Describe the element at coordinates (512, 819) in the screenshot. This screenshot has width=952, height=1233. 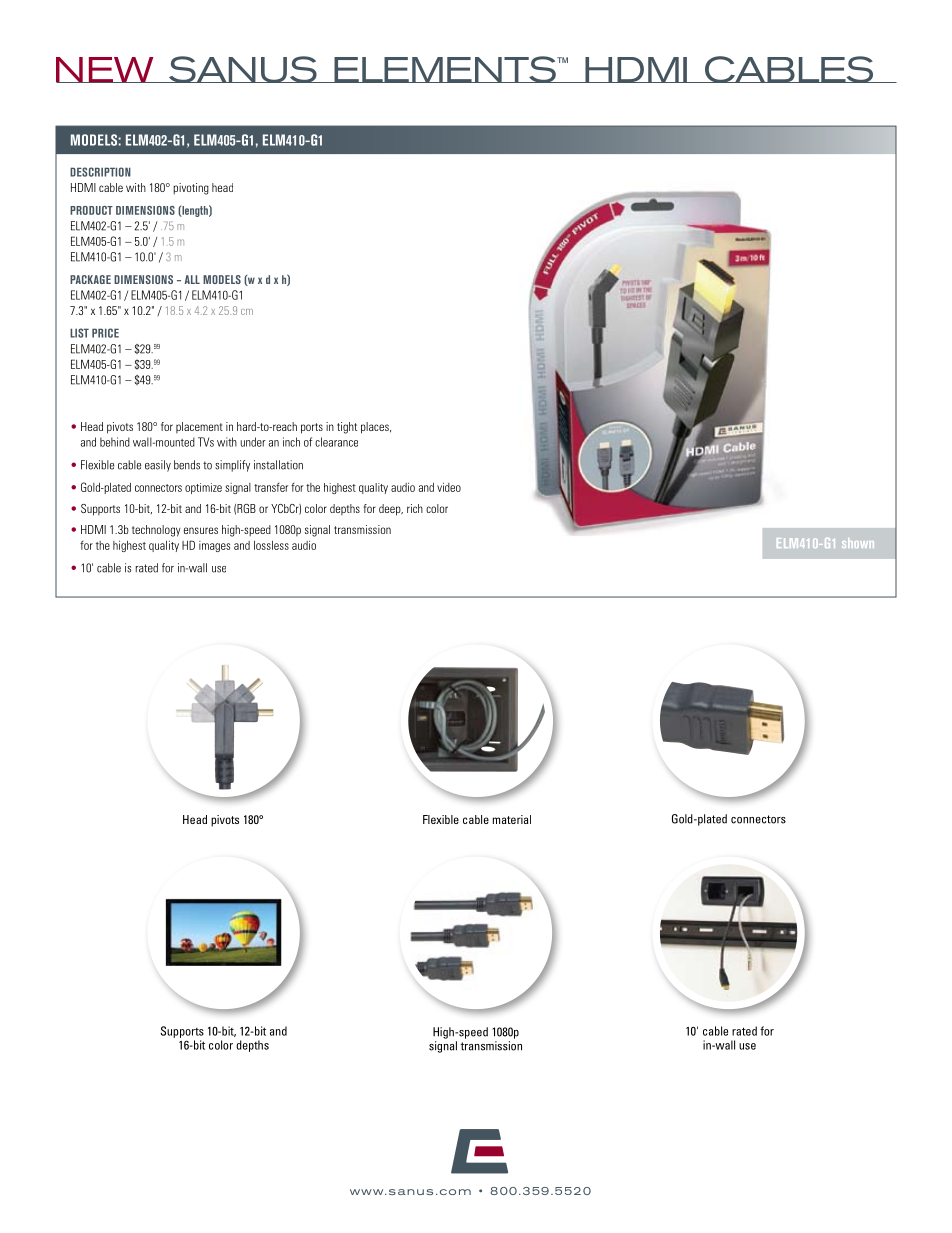
I see `material` at that location.
